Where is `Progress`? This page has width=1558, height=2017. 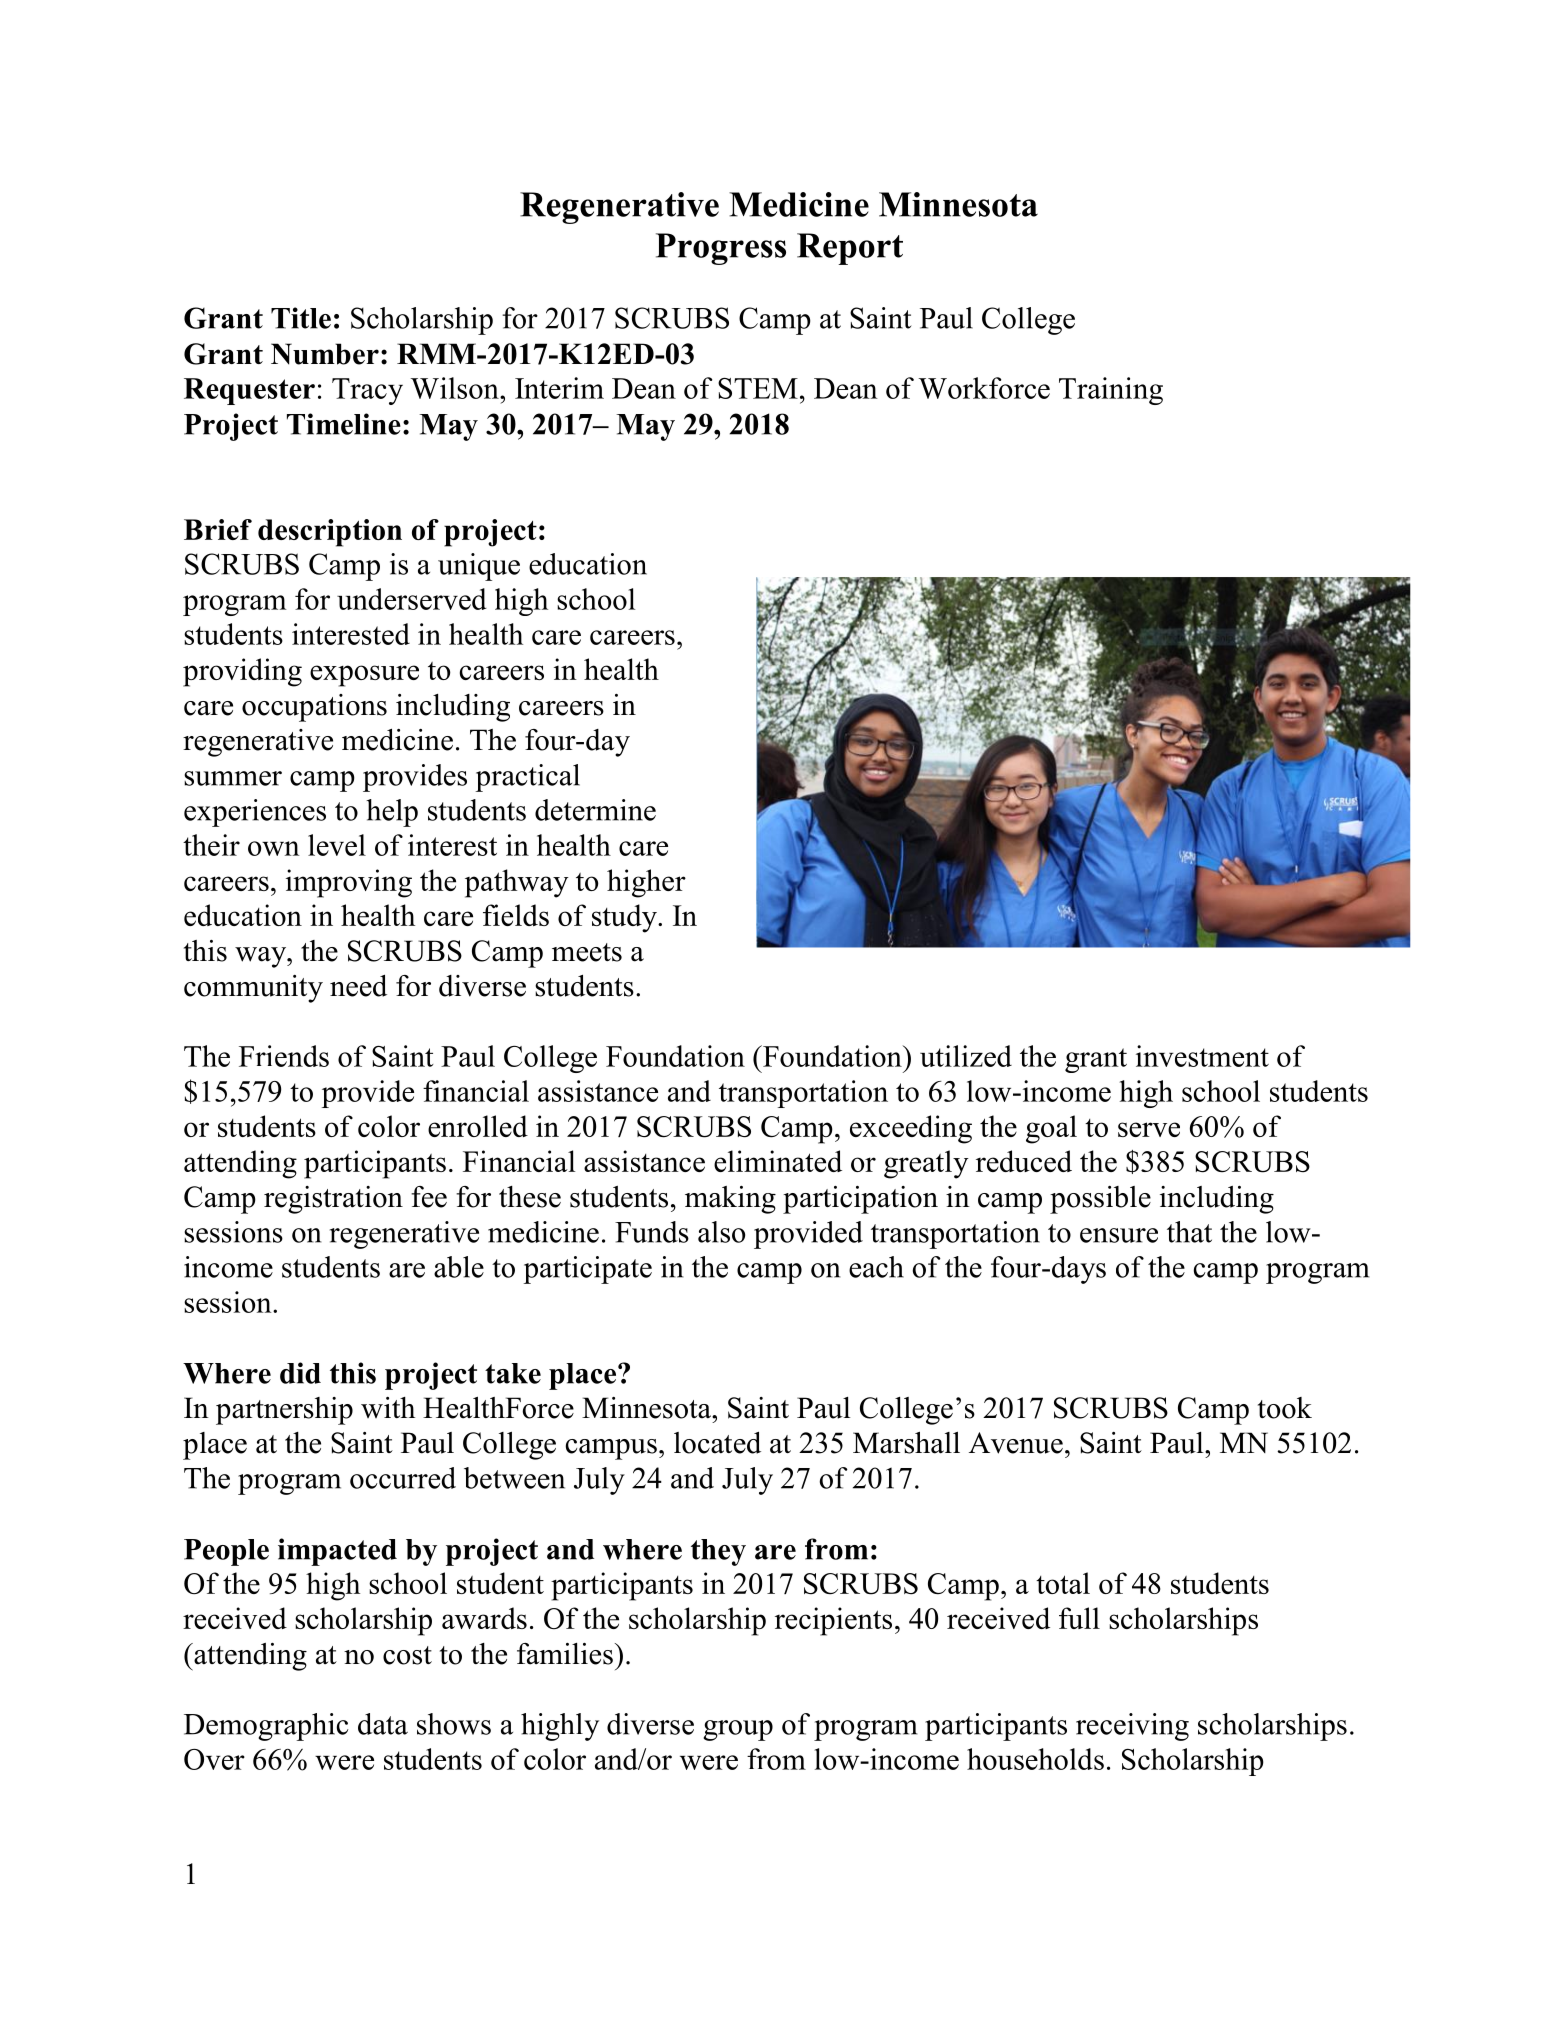 Progress is located at coordinates (721, 249).
